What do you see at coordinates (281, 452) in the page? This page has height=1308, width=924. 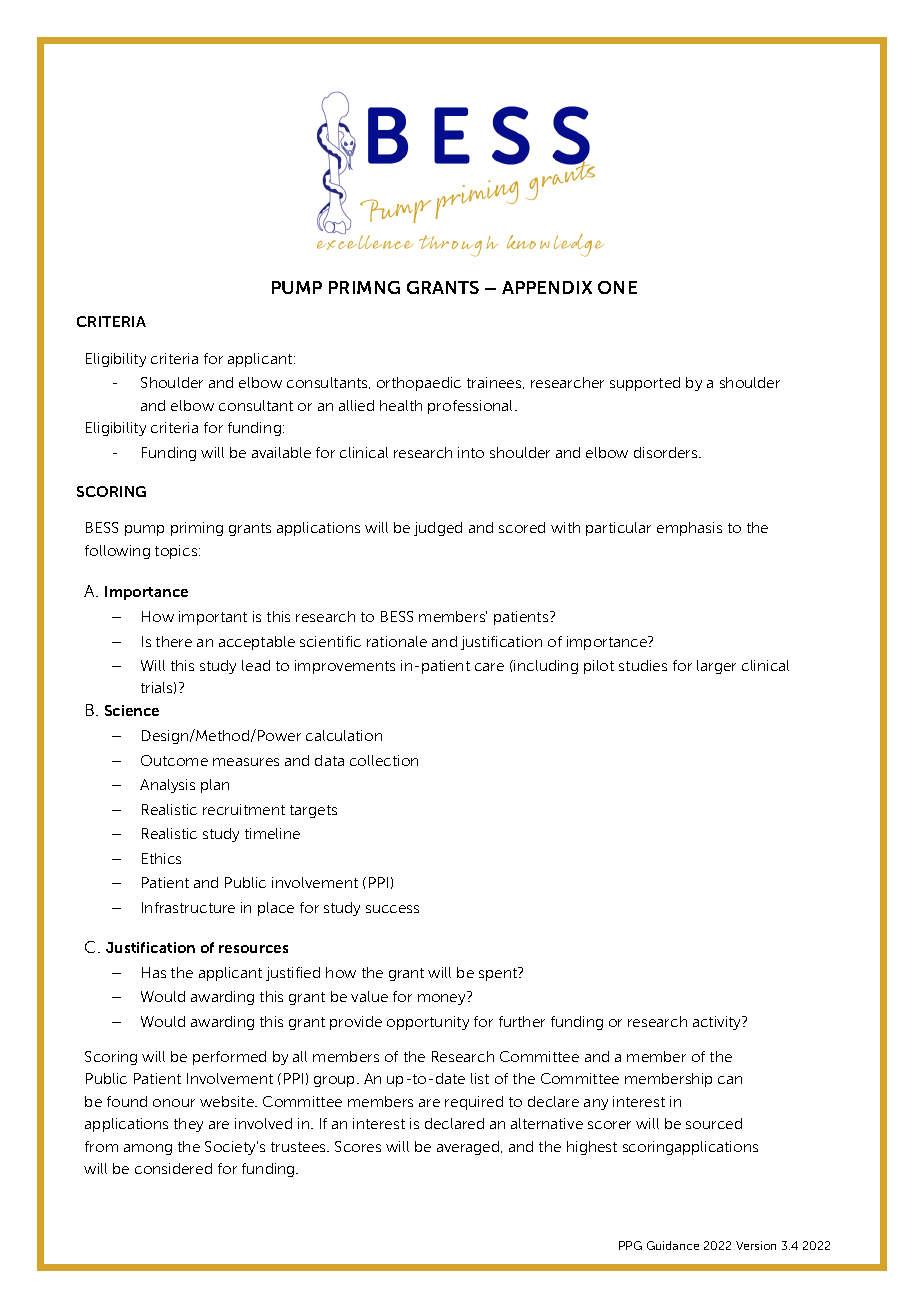 I see `available` at bounding box center [281, 452].
